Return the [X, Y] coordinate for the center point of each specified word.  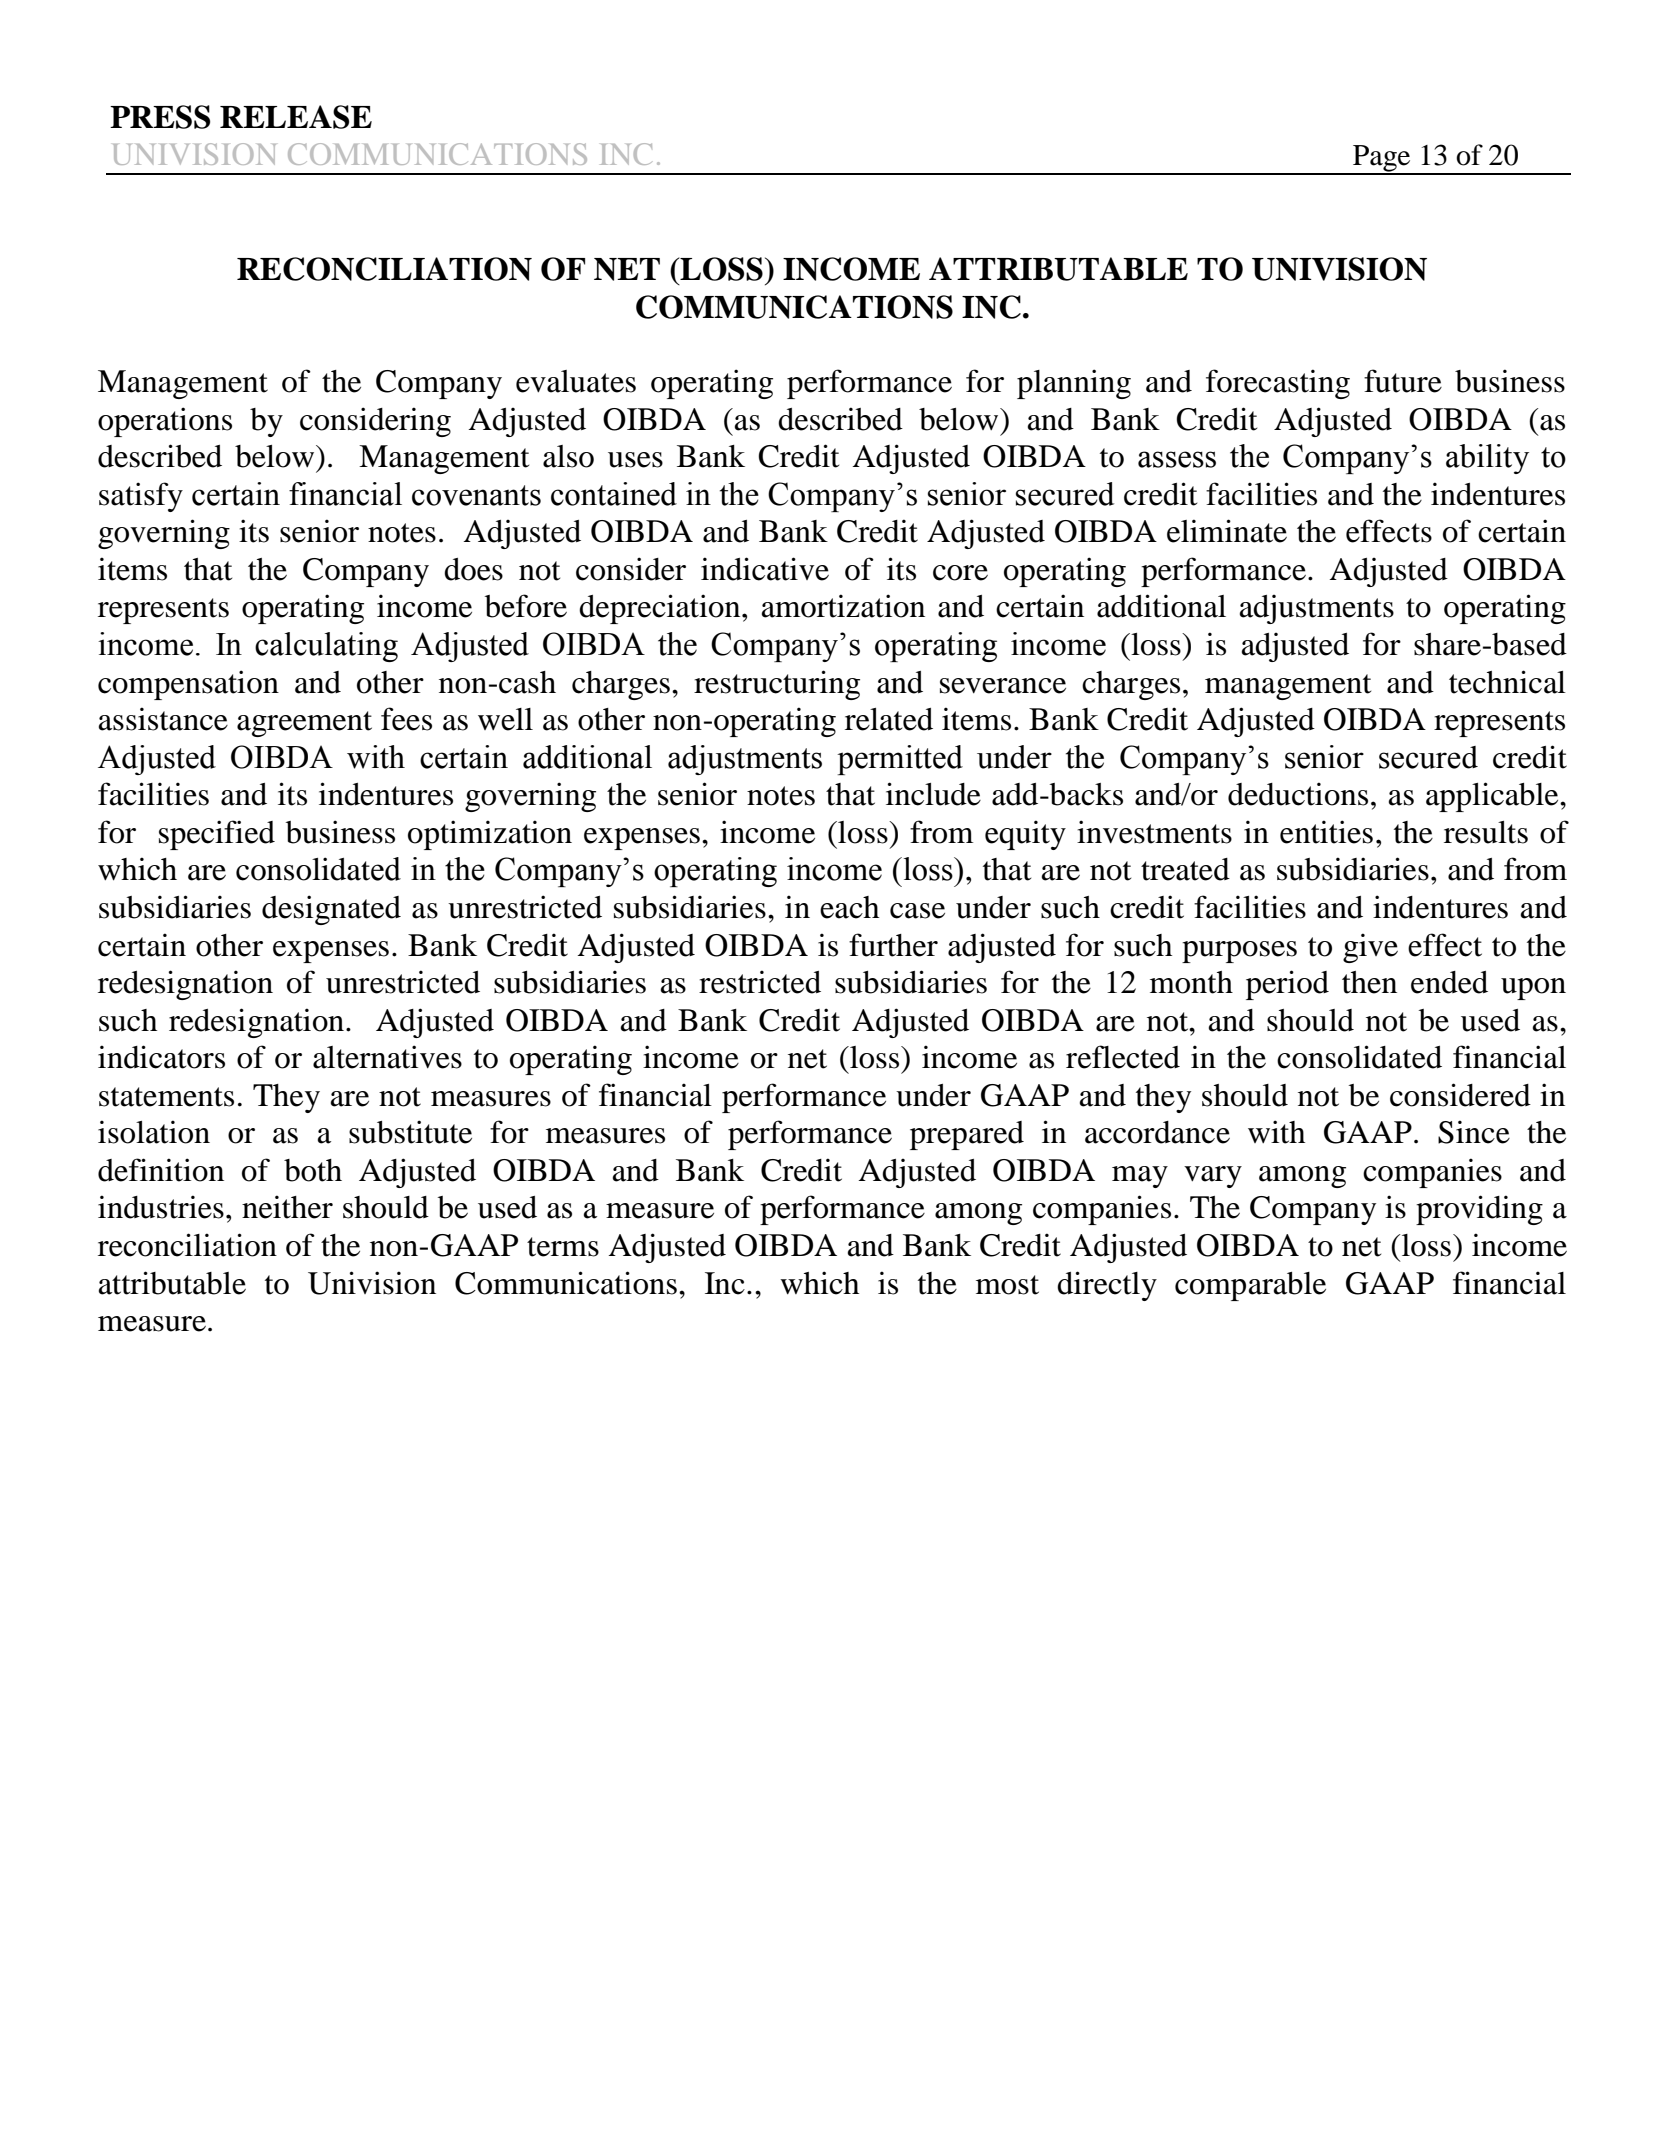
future [1403, 381]
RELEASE [296, 117]
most [1007, 1285]
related [889, 719]
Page [1382, 159]
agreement [304, 724]
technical [1507, 682]
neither [287, 1207]
